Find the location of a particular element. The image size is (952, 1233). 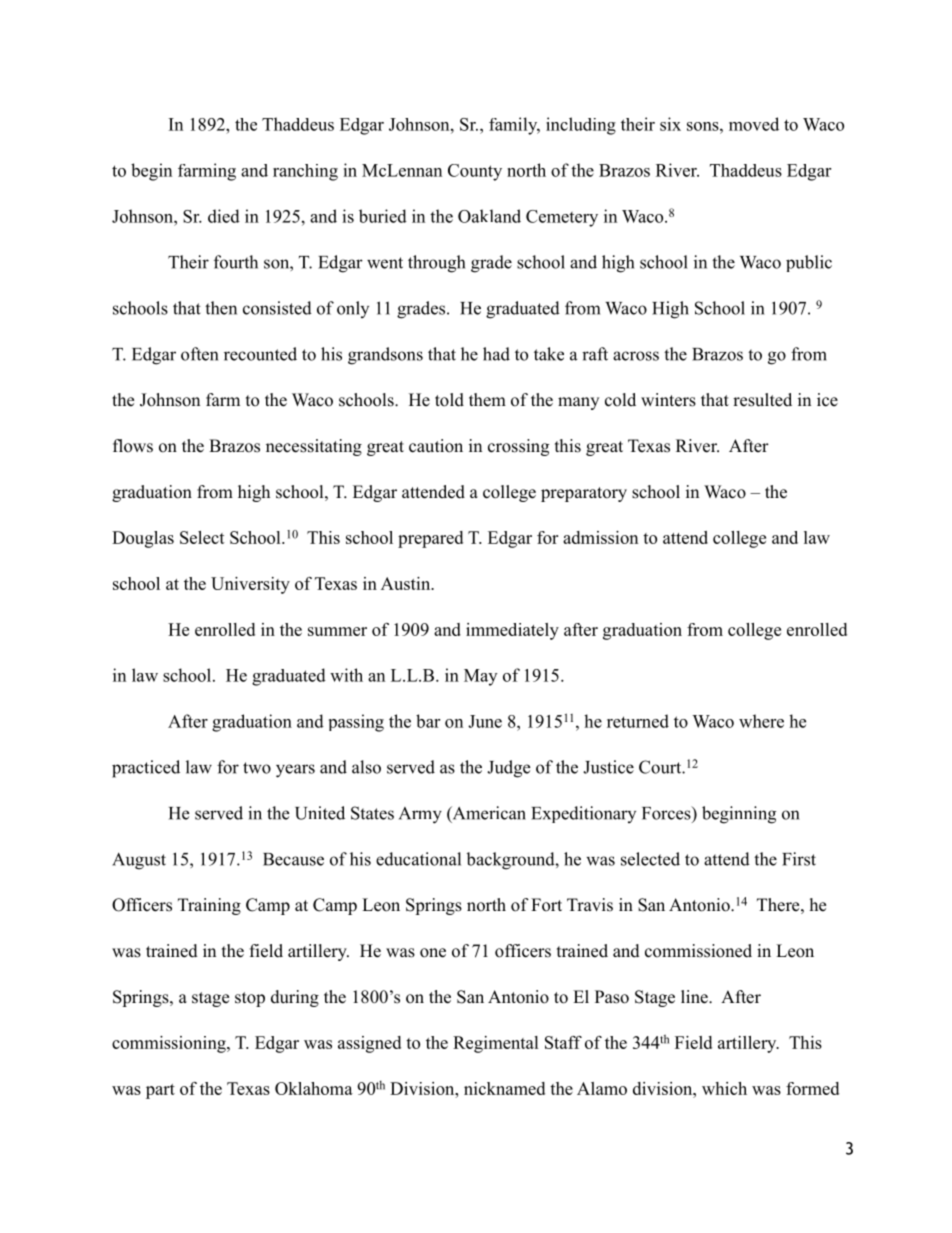

moved is located at coordinates (754, 124).
